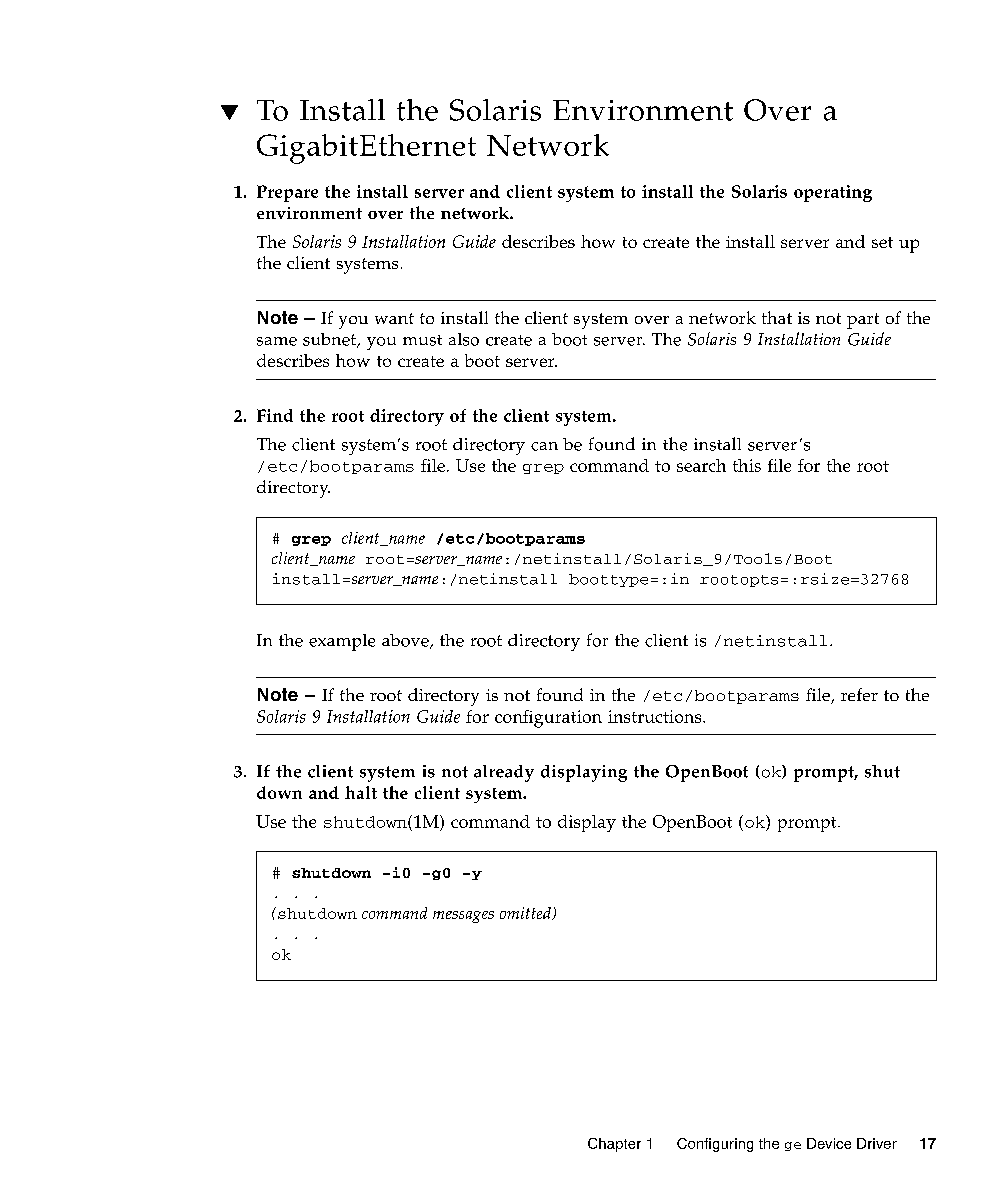 This page has height=1204, width=1003. I want to click on also, so click(464, 339).
